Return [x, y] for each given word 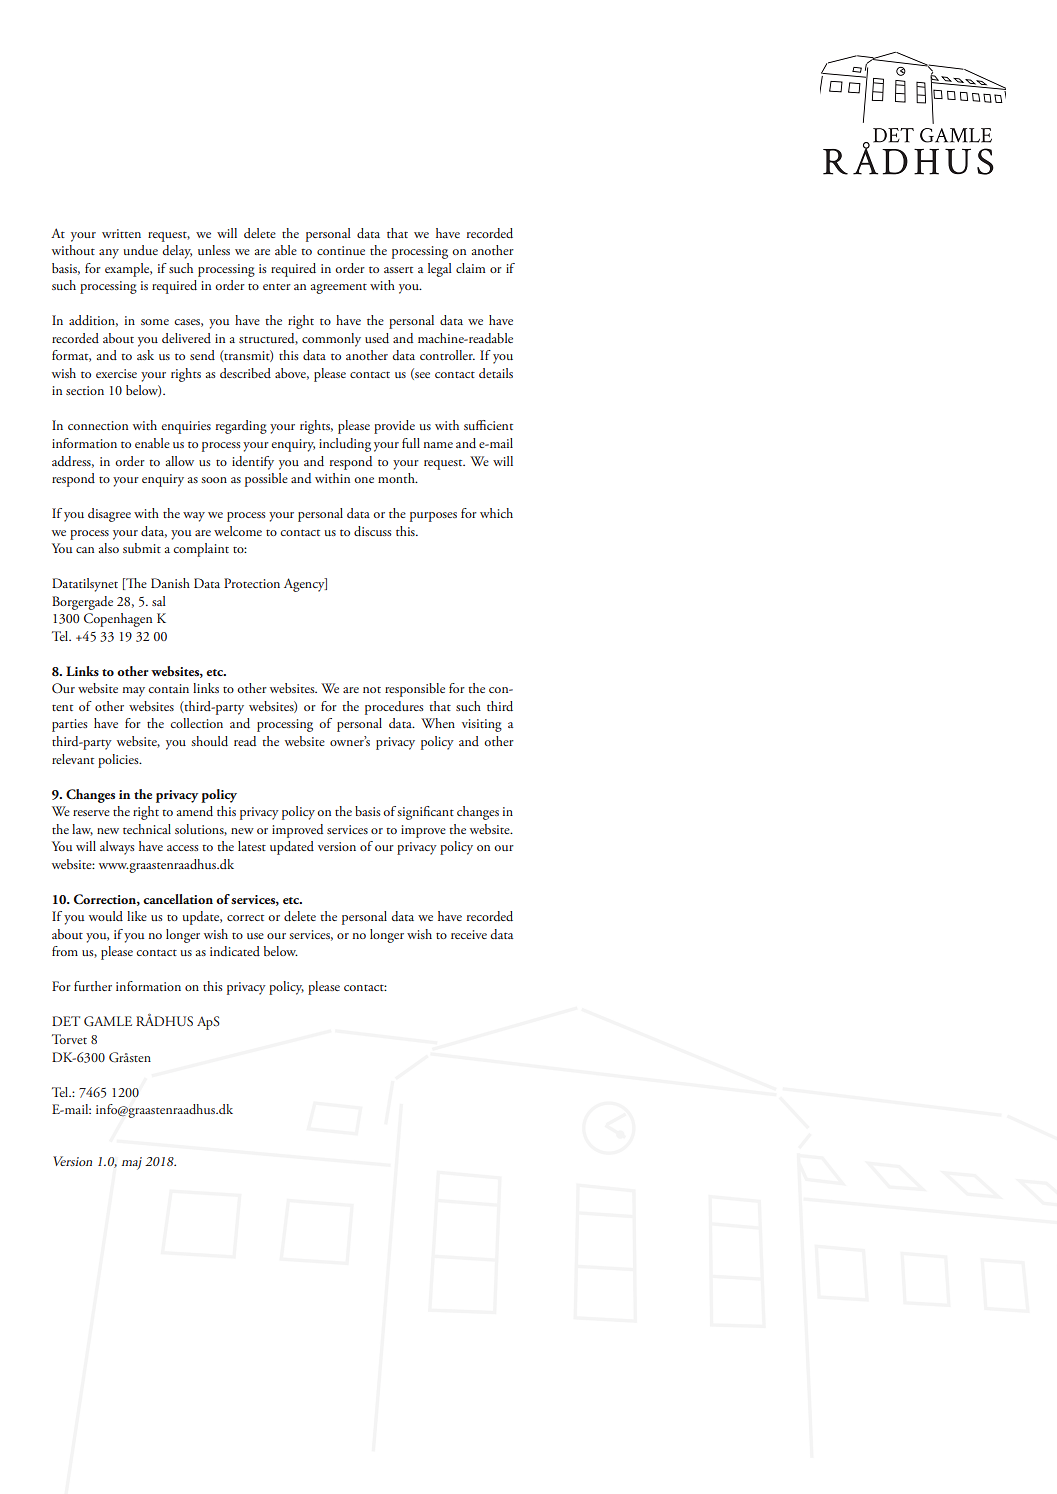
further [93, 986]
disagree [109, 515]
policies [119, 761]
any [109, 254]
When [438, 723]
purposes [433, 517]
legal [440, 270]
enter [277, 286]
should [210, 741]
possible [266, 480]
